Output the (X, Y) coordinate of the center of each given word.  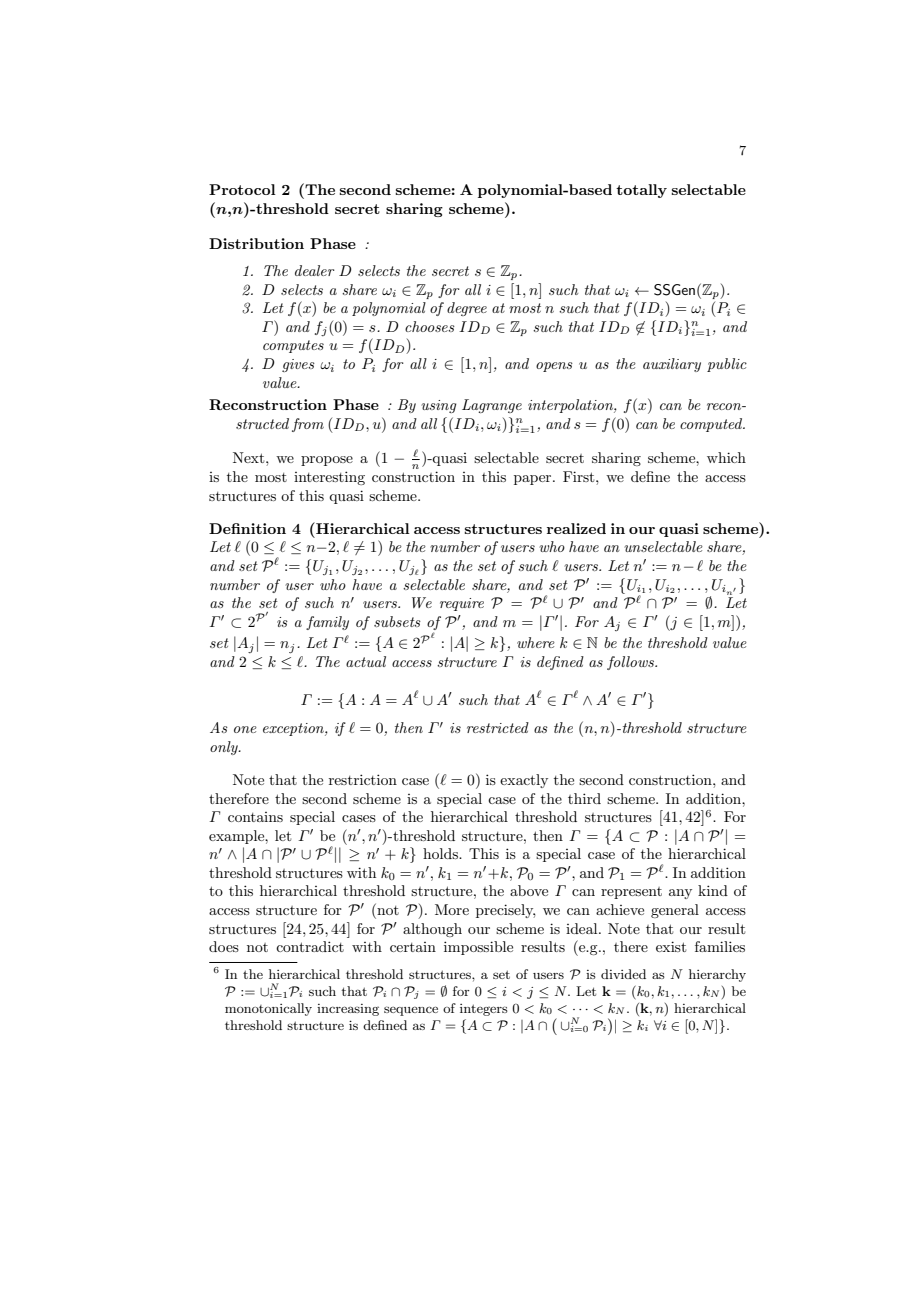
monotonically (268, 1009)
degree (467, 309)
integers (484, 1010)
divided (623, 974)
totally (641, 191)
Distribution (256, 243)
